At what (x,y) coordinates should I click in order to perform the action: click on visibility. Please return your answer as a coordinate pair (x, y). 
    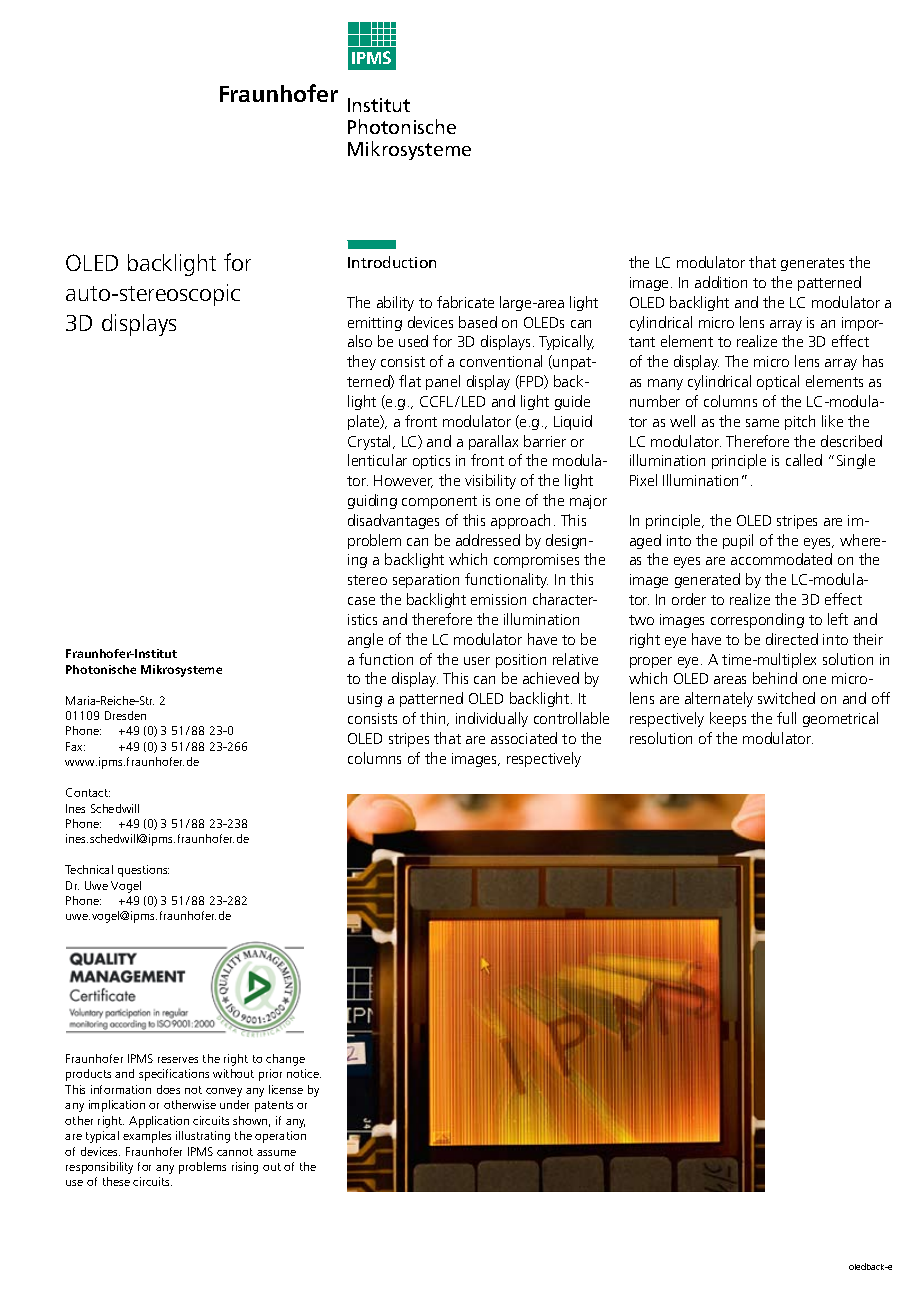
    Looking at the image, I should click on (490, 481).
